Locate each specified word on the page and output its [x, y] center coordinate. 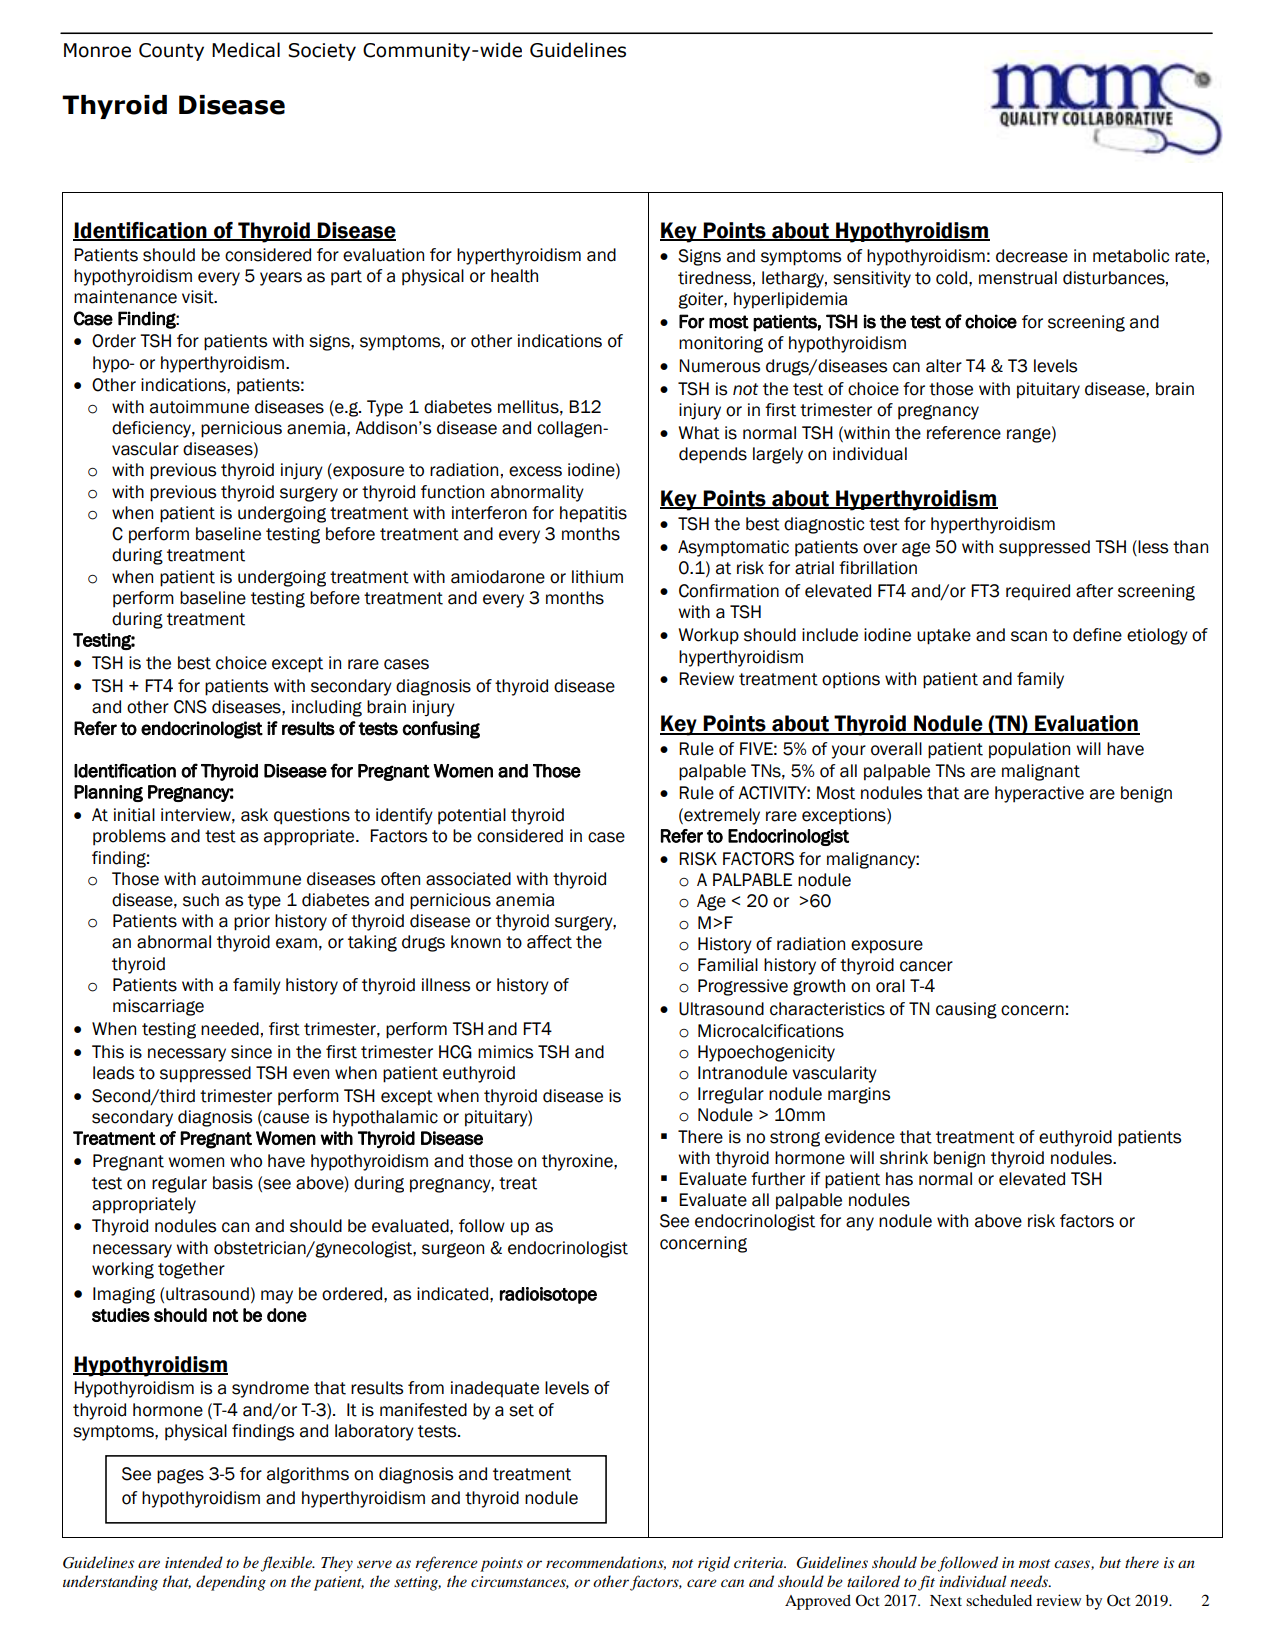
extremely [721, 816]
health [514, 276]
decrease [1032, 256]
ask [254, 815]
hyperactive [1039, 794]
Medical [246, 50]
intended [194, 1562]
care [702, 1583]
